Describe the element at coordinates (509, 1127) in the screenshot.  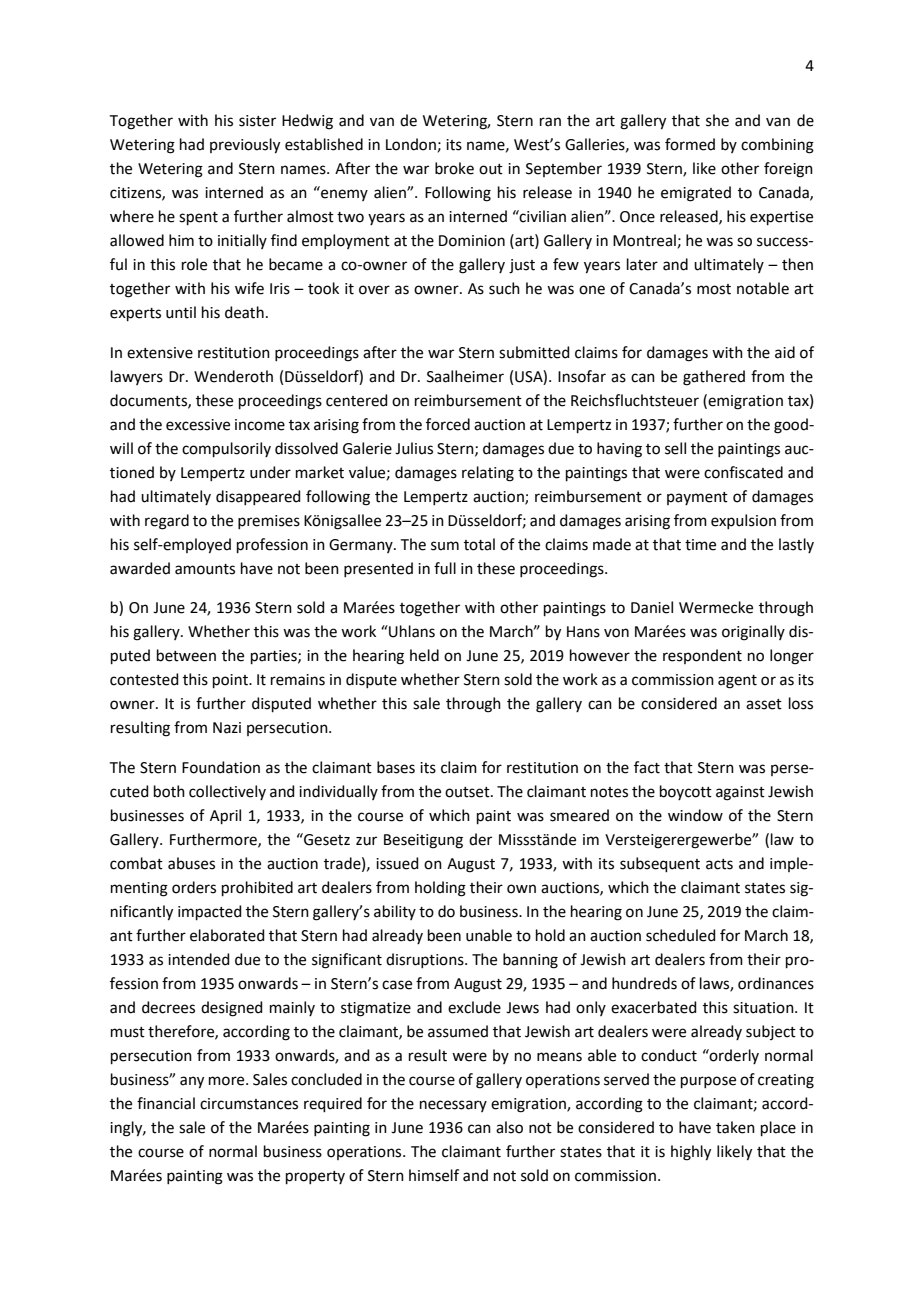
I see `also` at that location.
